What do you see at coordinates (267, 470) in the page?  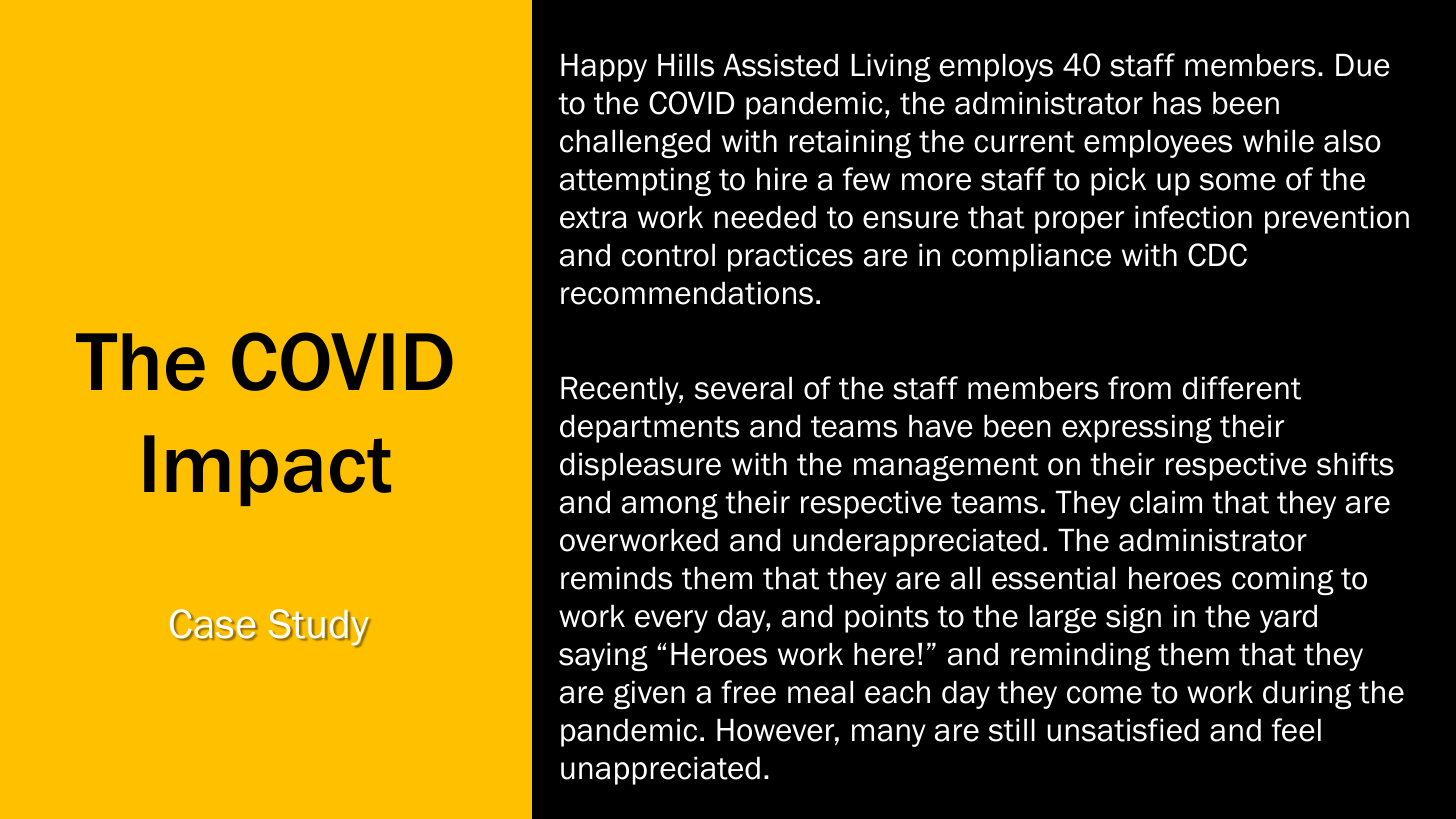 I see `Impact` at bounding box center [267, 470].
